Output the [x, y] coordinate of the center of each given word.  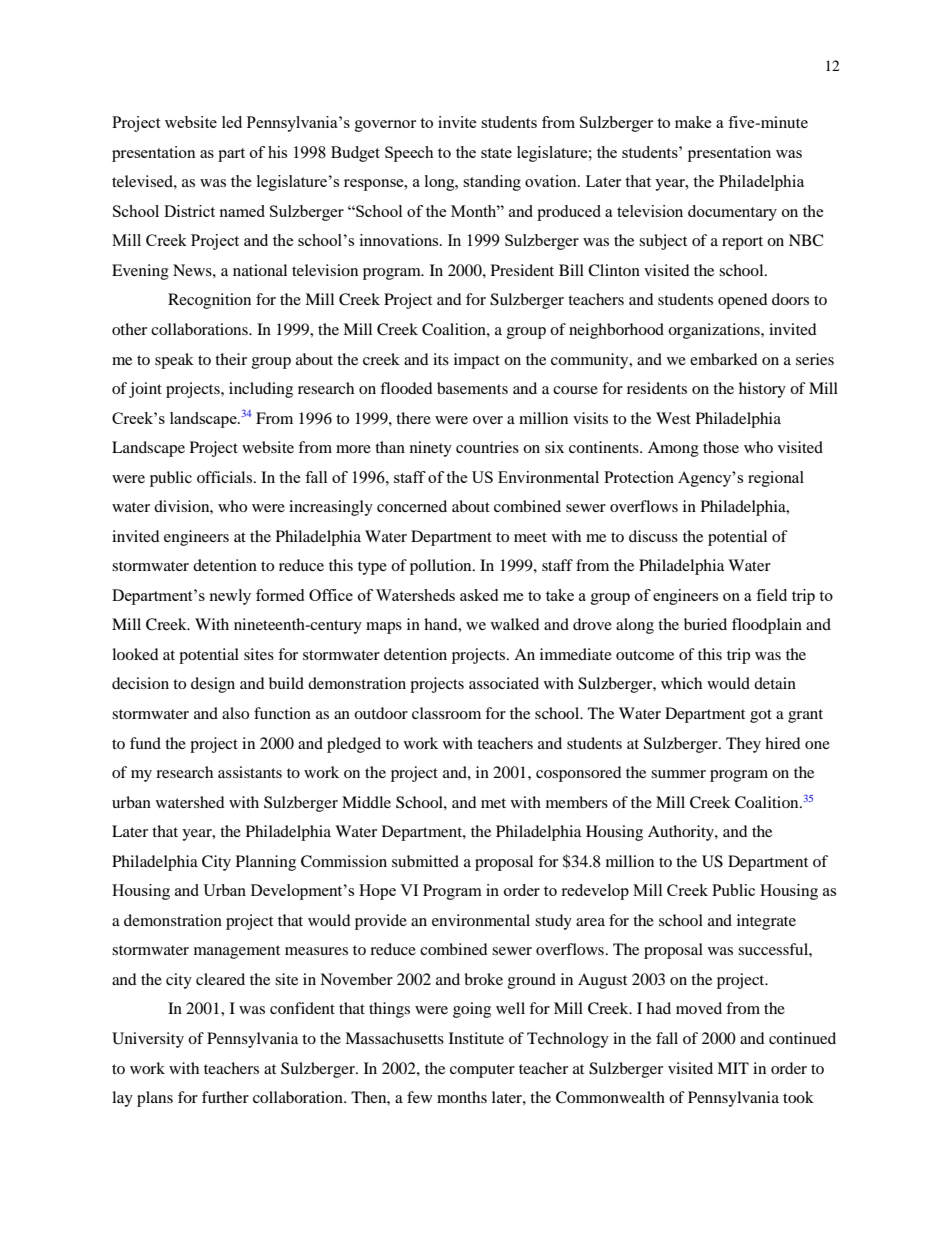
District [189, 211]
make [693, 122]
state [496, 153]
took [798, 1097]
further [225, 1097]
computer [482, 1071]
